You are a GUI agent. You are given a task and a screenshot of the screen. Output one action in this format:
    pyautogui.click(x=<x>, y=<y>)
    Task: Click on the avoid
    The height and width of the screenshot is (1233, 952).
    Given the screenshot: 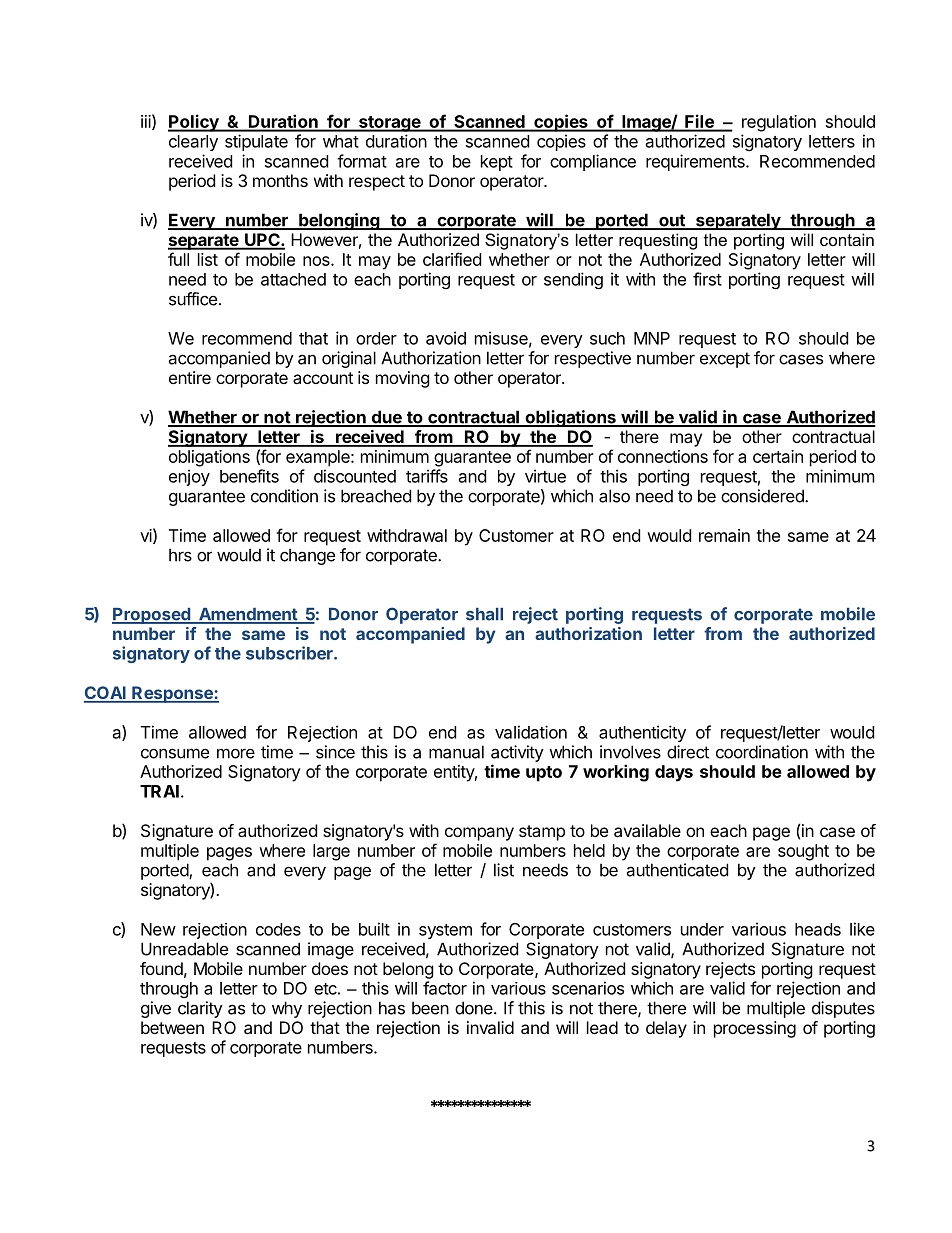 What is the action you would take?
    pyautogui.click(x=446, y=338)
